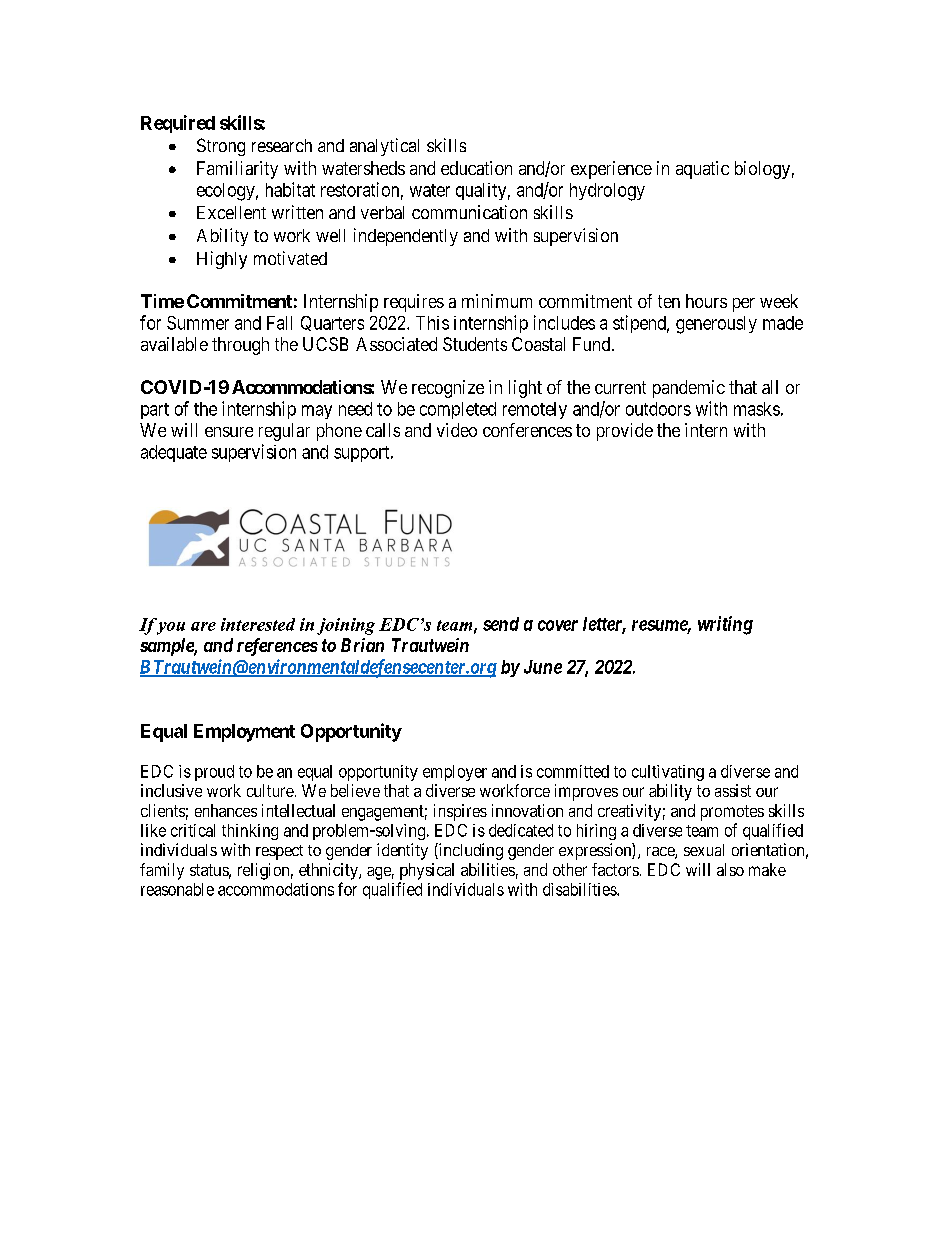 The width and height of the screenshot is (952, 1233). What do you see at coordinates (475, 344) in the screenshot?
I see `Students` at bounding box center [475, 344].
